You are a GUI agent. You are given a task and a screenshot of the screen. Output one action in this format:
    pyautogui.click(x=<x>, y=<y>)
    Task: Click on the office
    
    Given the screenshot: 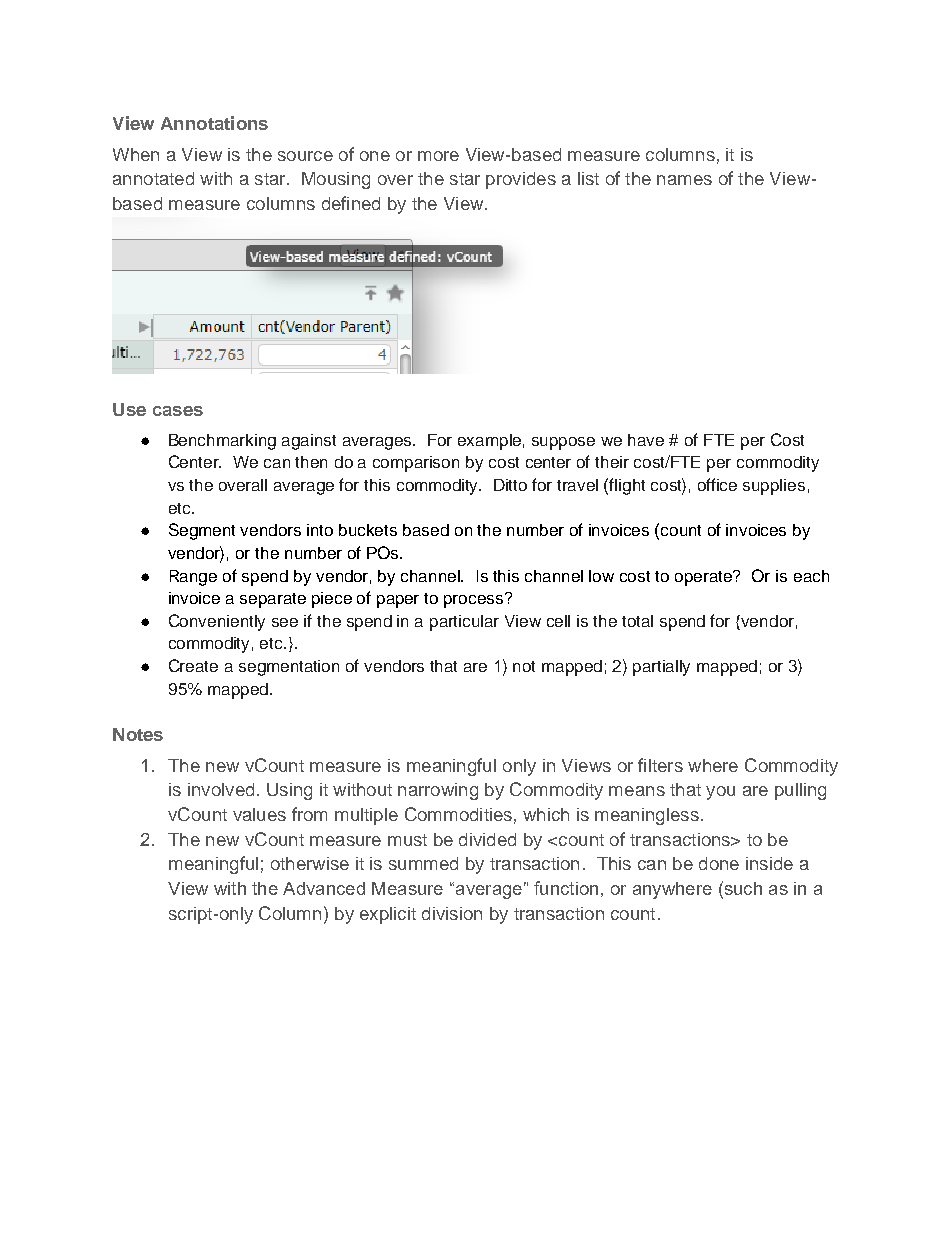 What is the action you would take?
    pyautogui.click(x=717, y=484)
